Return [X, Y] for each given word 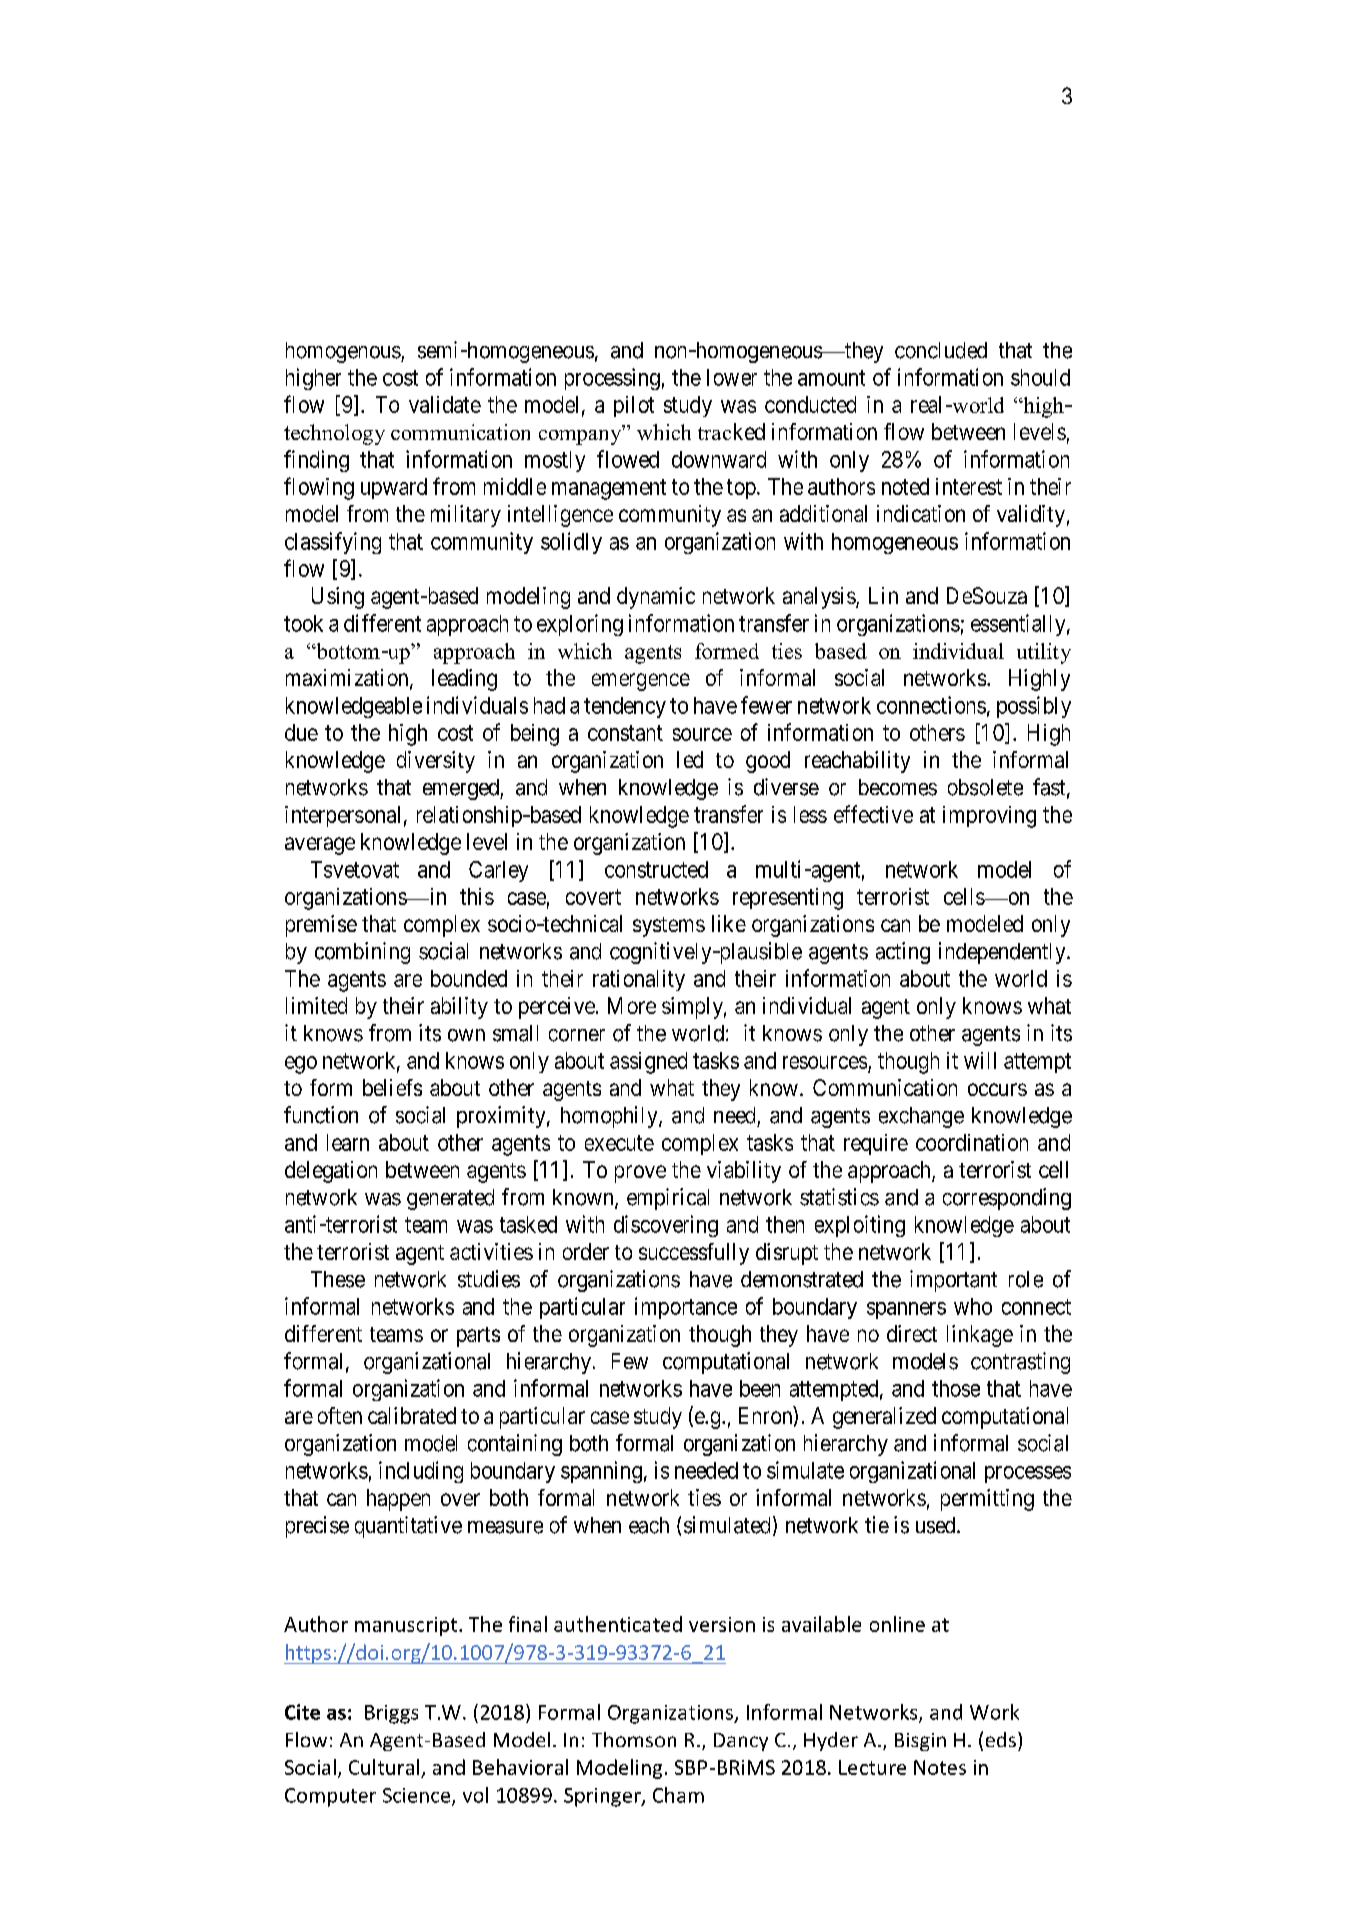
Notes [940, 1767]
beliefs [392, 1087]
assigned [648, 1063]
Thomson [634, 1739]
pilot [634, 406]
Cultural [384, 1767]
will [980, 1060]
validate [445, 404]
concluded [941, 350]
